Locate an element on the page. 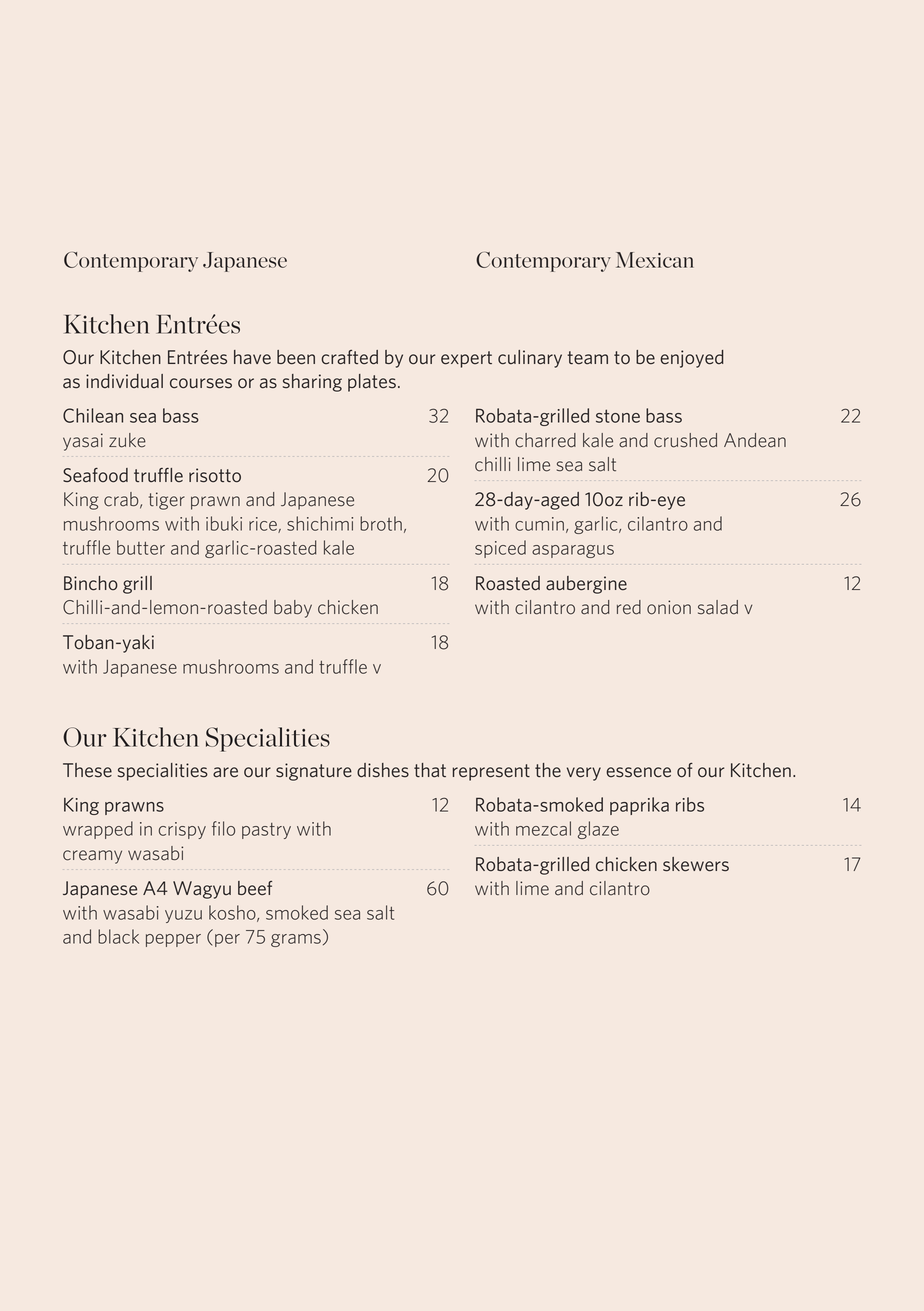  have is located at coordinates (252, 357).
